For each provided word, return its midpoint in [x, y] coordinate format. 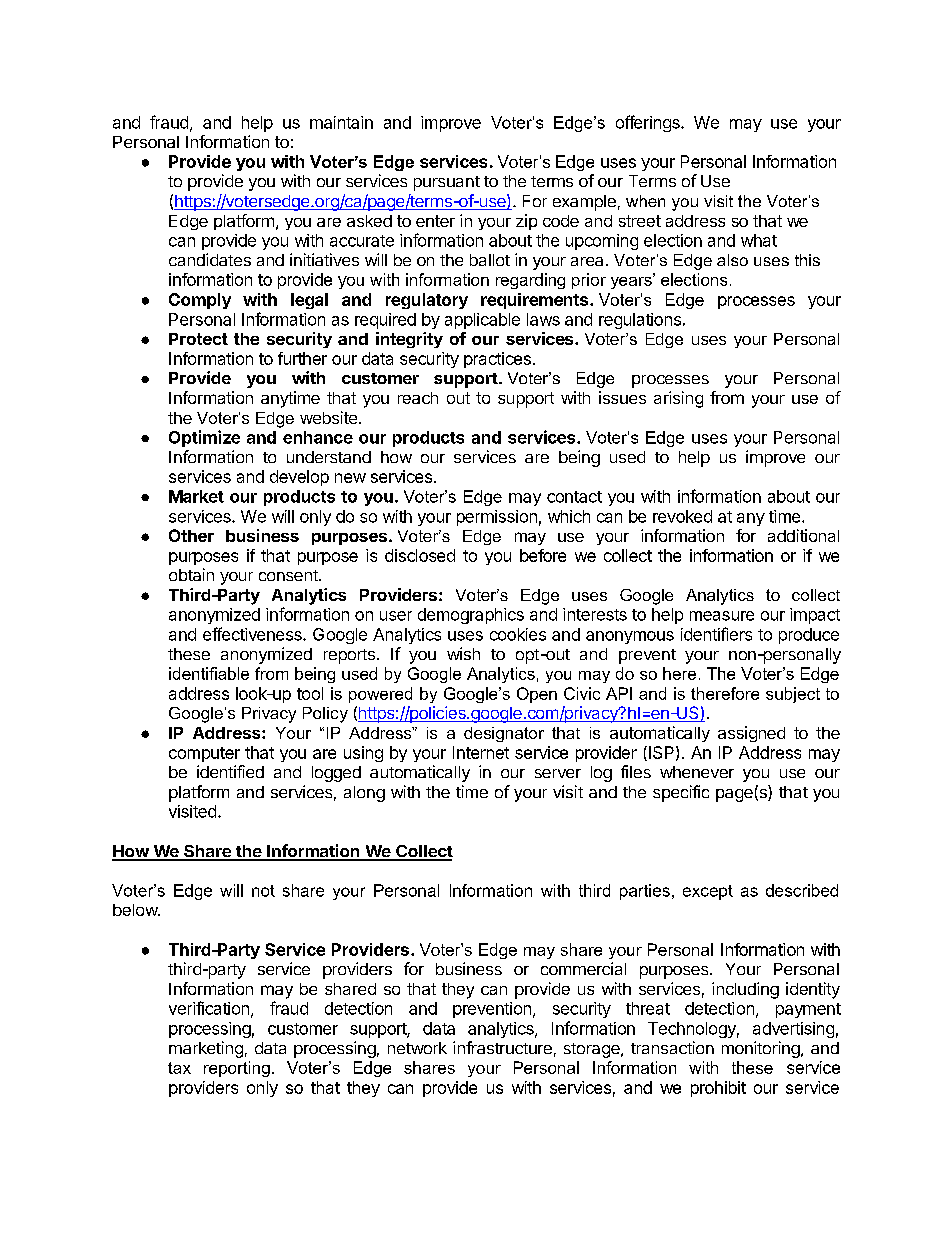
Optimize [204, 438]
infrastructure [502, 1047]
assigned [751, 734]
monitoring [762, 1049]
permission [497, 518]
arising [678, 399]
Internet [481, 752]
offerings [649, 123]
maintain [341, 122]
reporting [237, 1069]
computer [204, 754]
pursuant [447, 183]
